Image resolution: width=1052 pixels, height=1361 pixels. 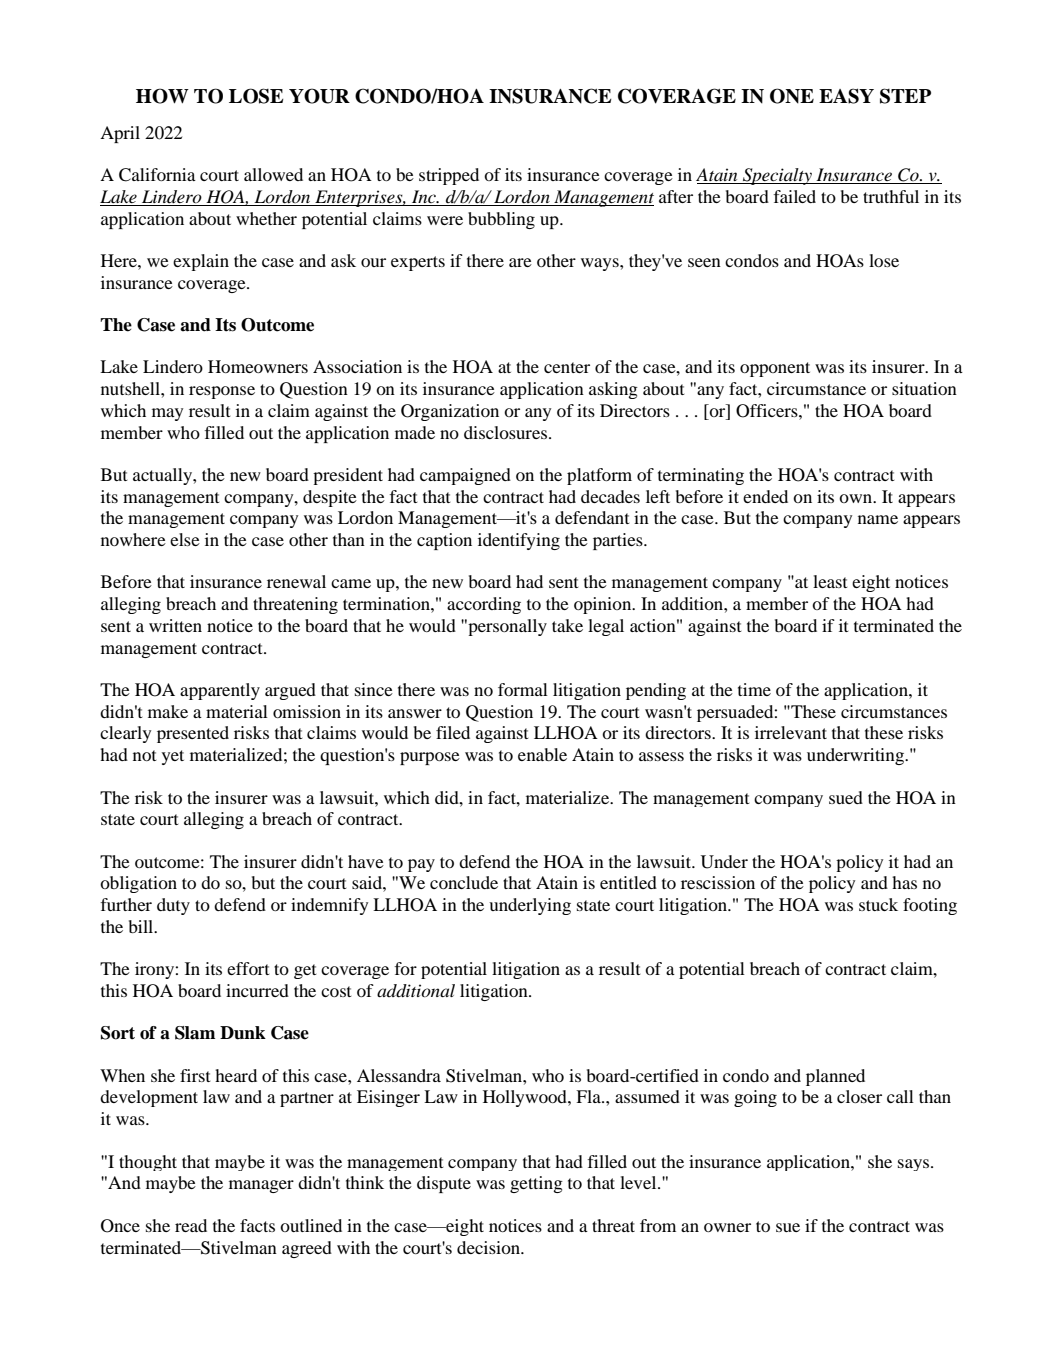 I want to click on sued, so click(x=846, y=797).
